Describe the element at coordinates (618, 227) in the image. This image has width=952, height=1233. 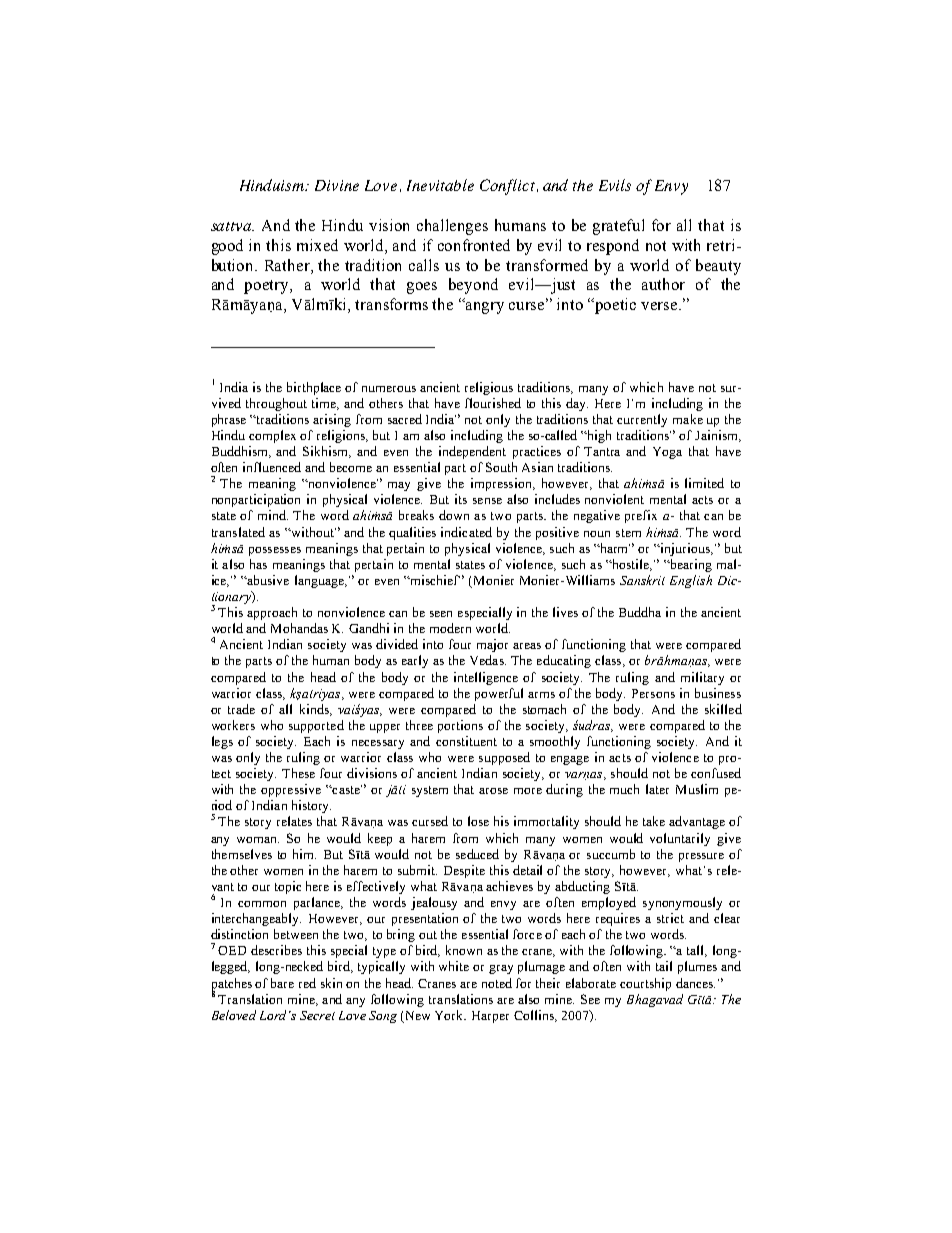
I see `grateful` at that location.
